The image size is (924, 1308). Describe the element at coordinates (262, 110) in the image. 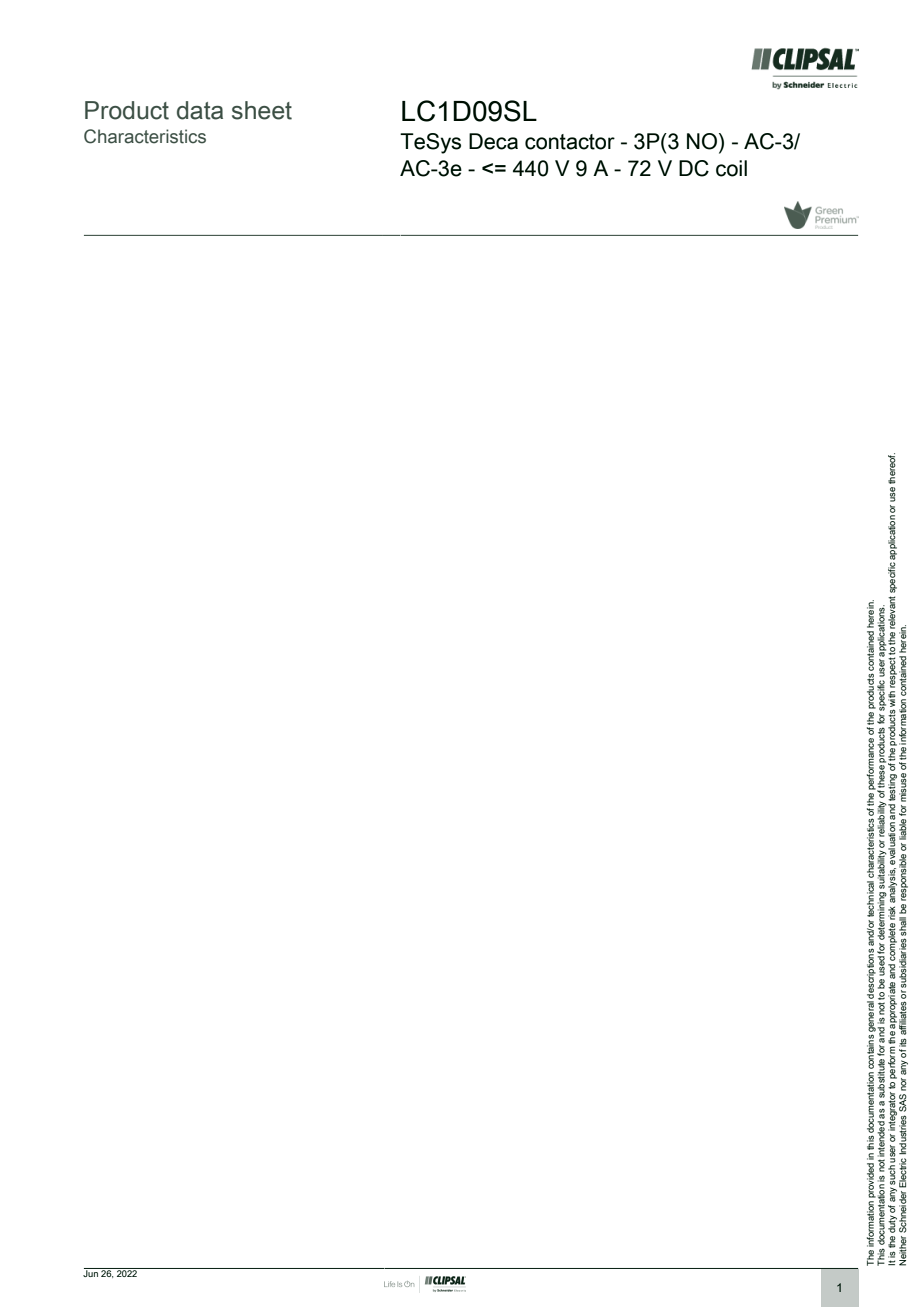

I see `sheet` at that location.
